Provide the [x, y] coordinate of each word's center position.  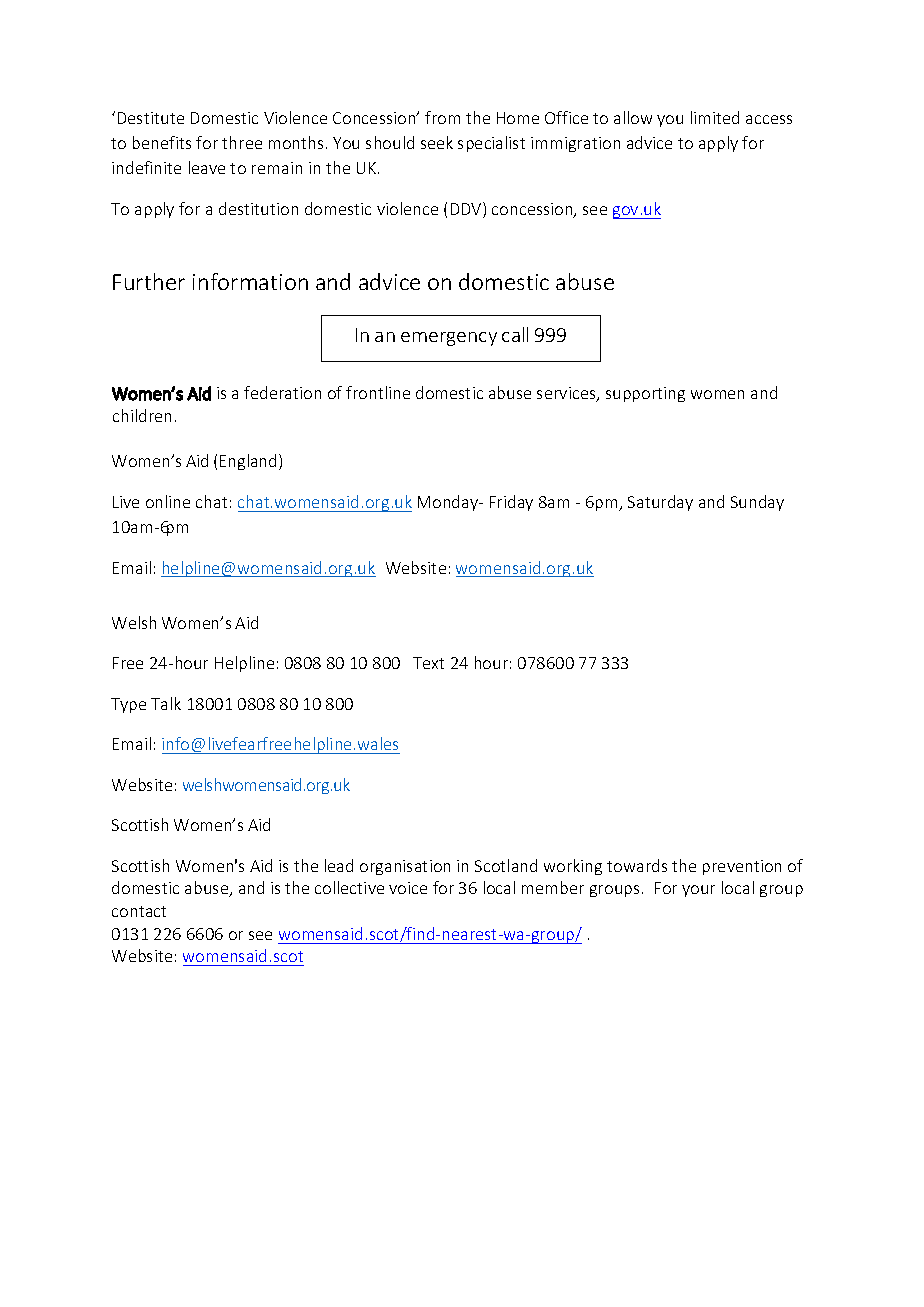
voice [408, 888]
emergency [449, 339]
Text [428, 663]
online [168, 501]
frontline [378, 392]
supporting [645, 394]
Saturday [660, 503]
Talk [166, 703]
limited [715, 117]
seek [437, 142]
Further [149, 281]
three [242, 142]
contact [139, 911]
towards [637, 865]
